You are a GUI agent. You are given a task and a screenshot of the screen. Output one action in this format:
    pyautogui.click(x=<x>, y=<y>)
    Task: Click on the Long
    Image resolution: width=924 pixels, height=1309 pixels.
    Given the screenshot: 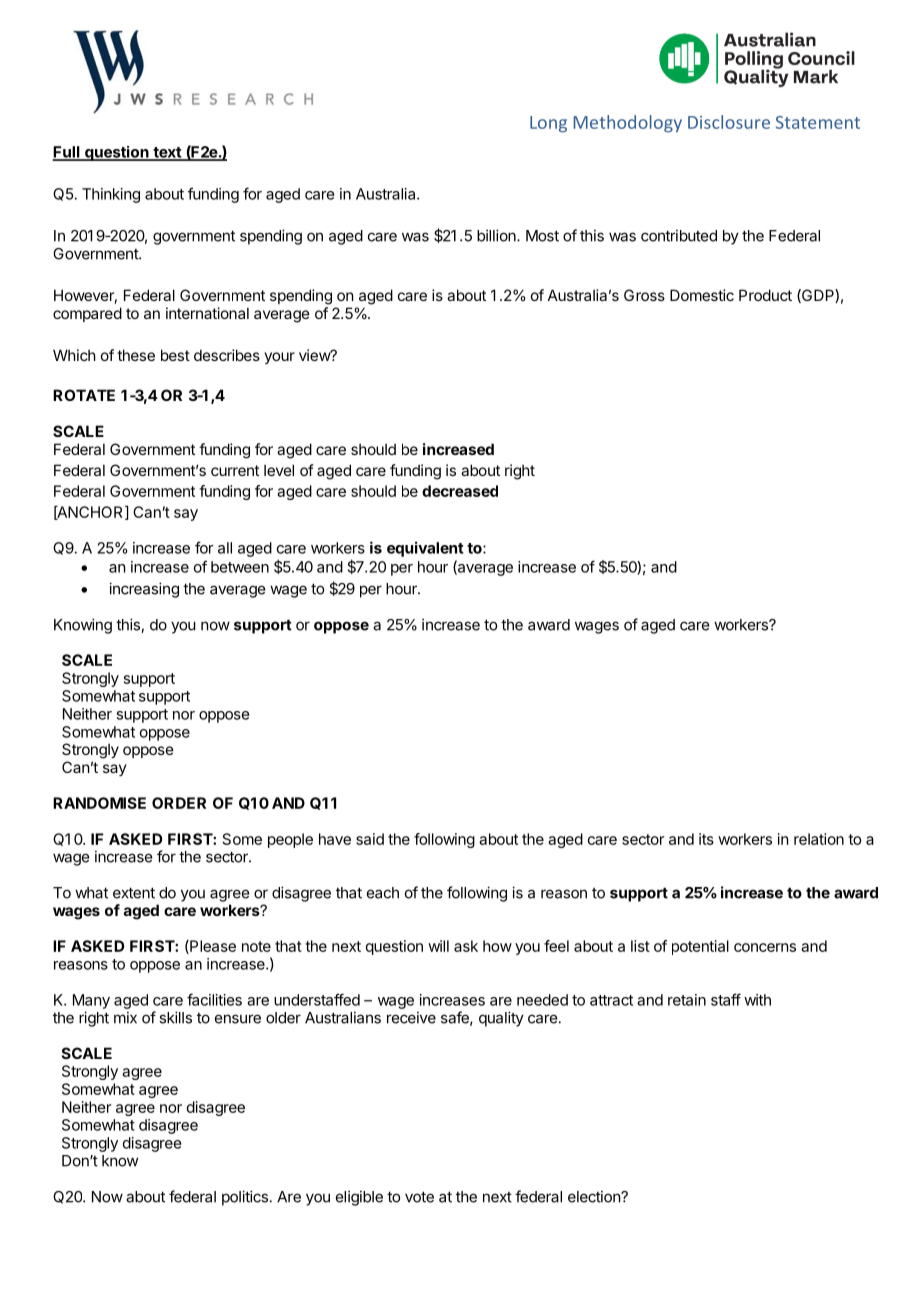 What is the action you would take?
    pyautogui.click(x=548, y=124)
